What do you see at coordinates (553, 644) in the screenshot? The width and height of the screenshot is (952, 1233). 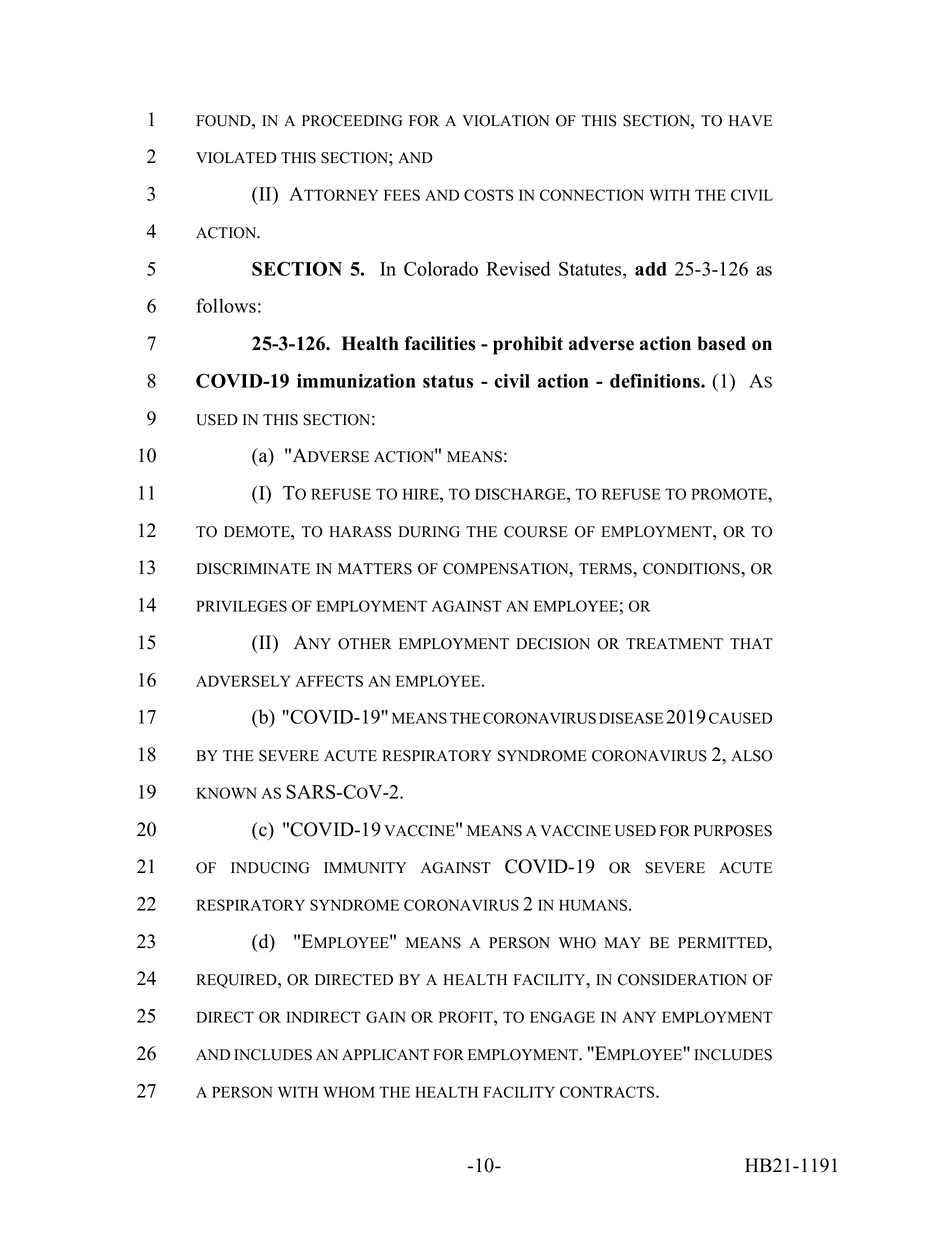 I see `DECISION` at bounding box center [553, 644].
